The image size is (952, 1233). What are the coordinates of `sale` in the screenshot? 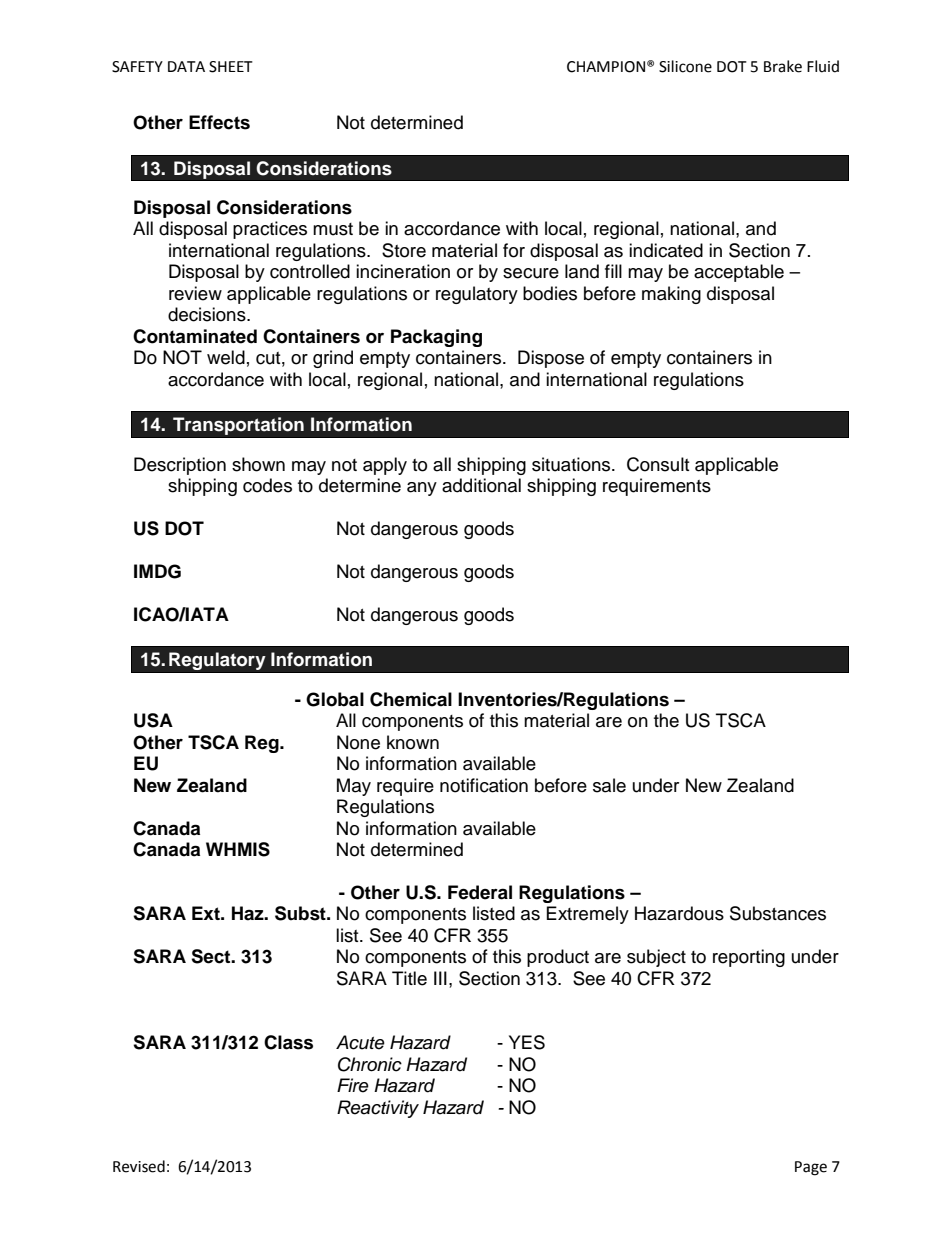 It's located at (609, 785).
